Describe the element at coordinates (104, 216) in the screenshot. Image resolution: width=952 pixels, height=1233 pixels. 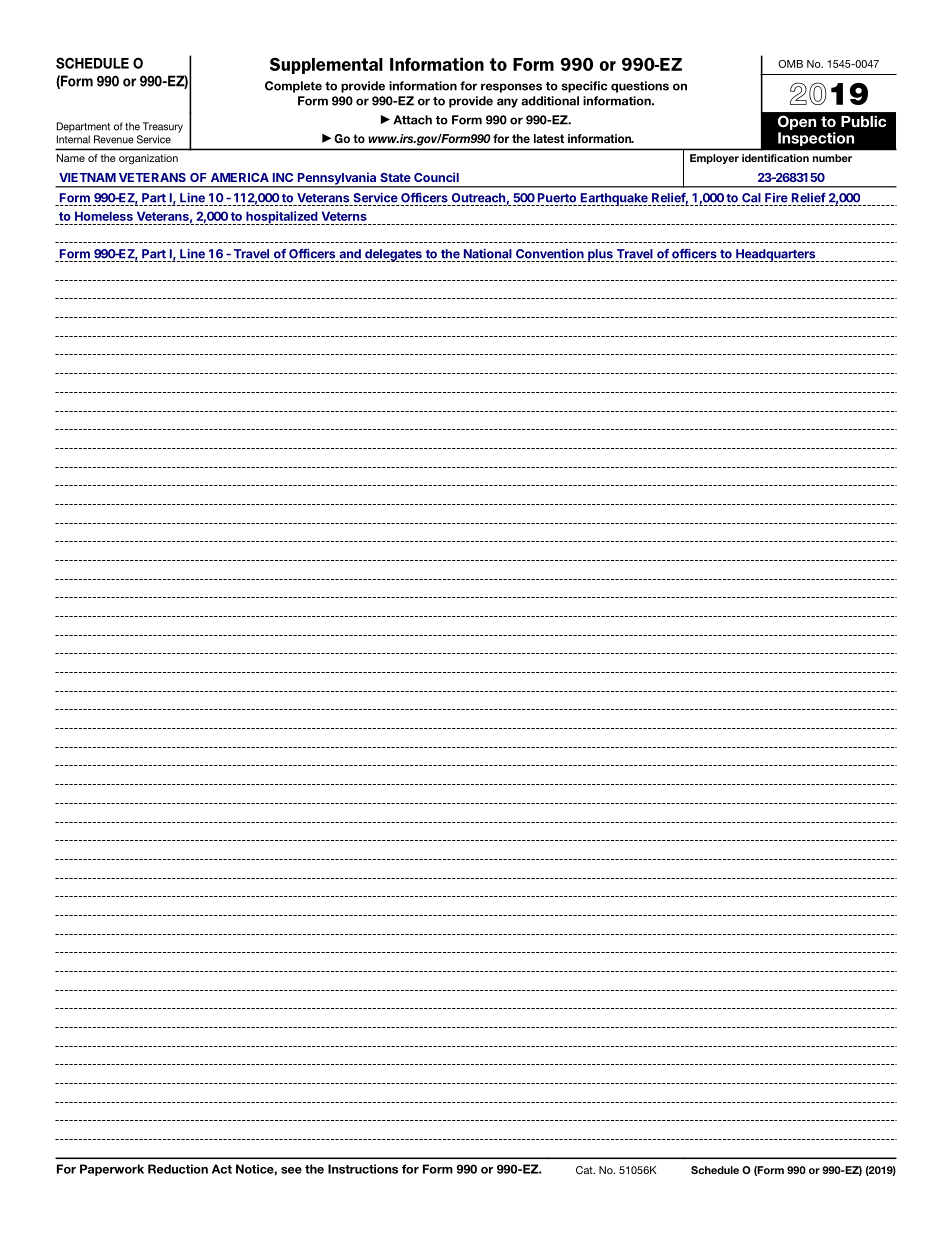
I see `Homeless` at that location.
